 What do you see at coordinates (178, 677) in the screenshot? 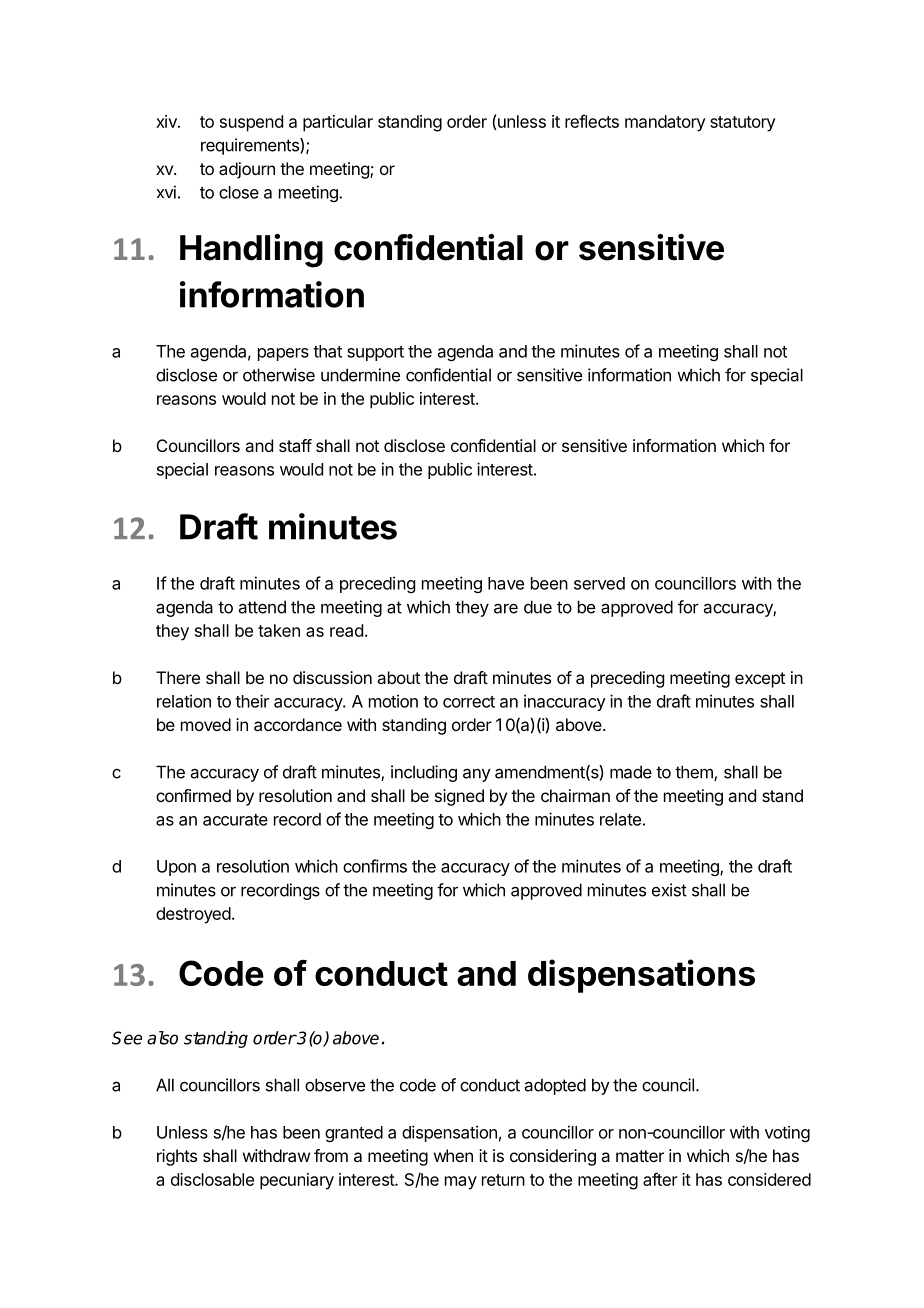
I see `There` at bounding box center [178, 677].
